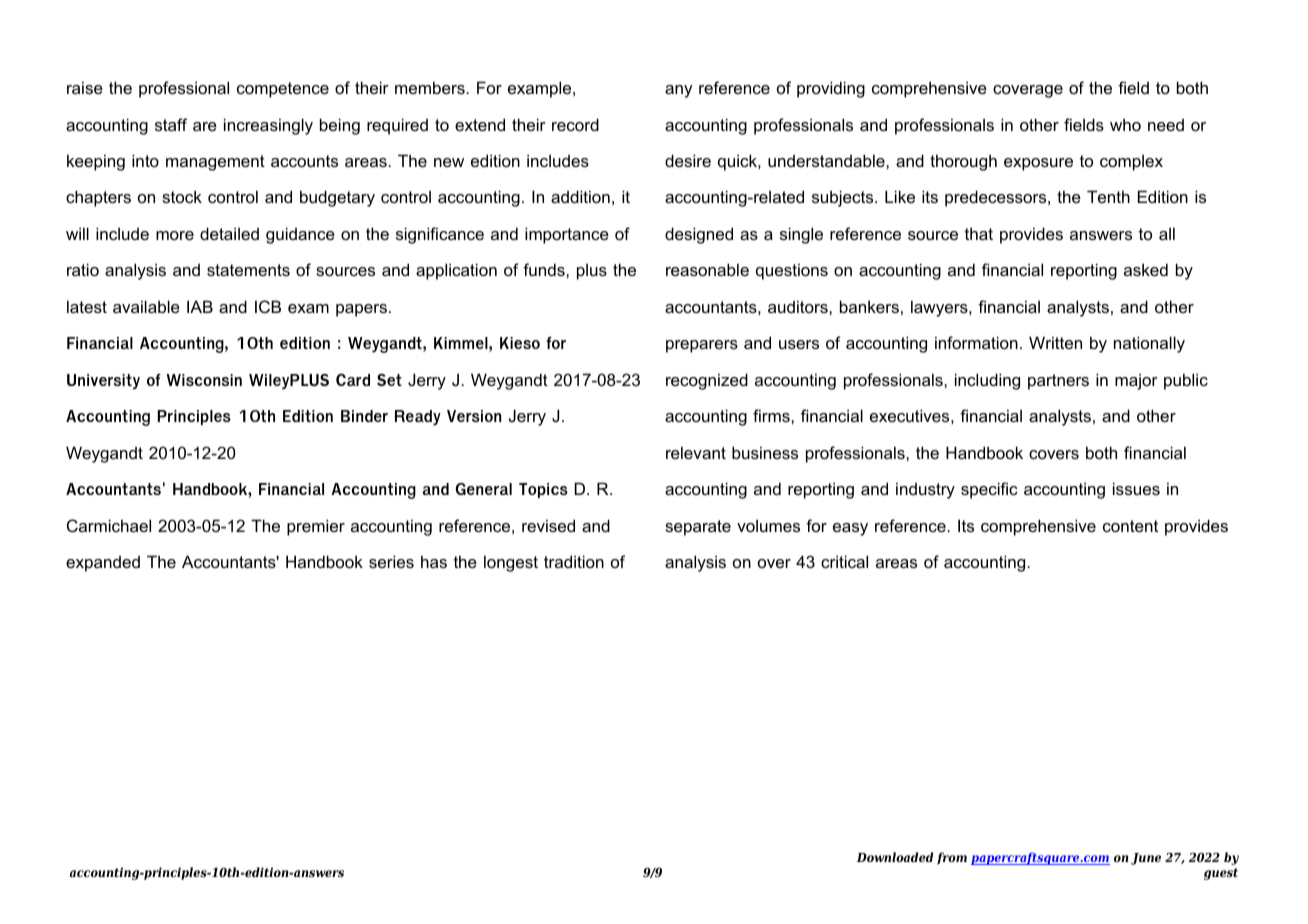 The width and height of the screenshot is (1308, 924). What do you see at coordinates (952, 858) in the screenshot?
I see `from` at bounding box center [952, 858].
